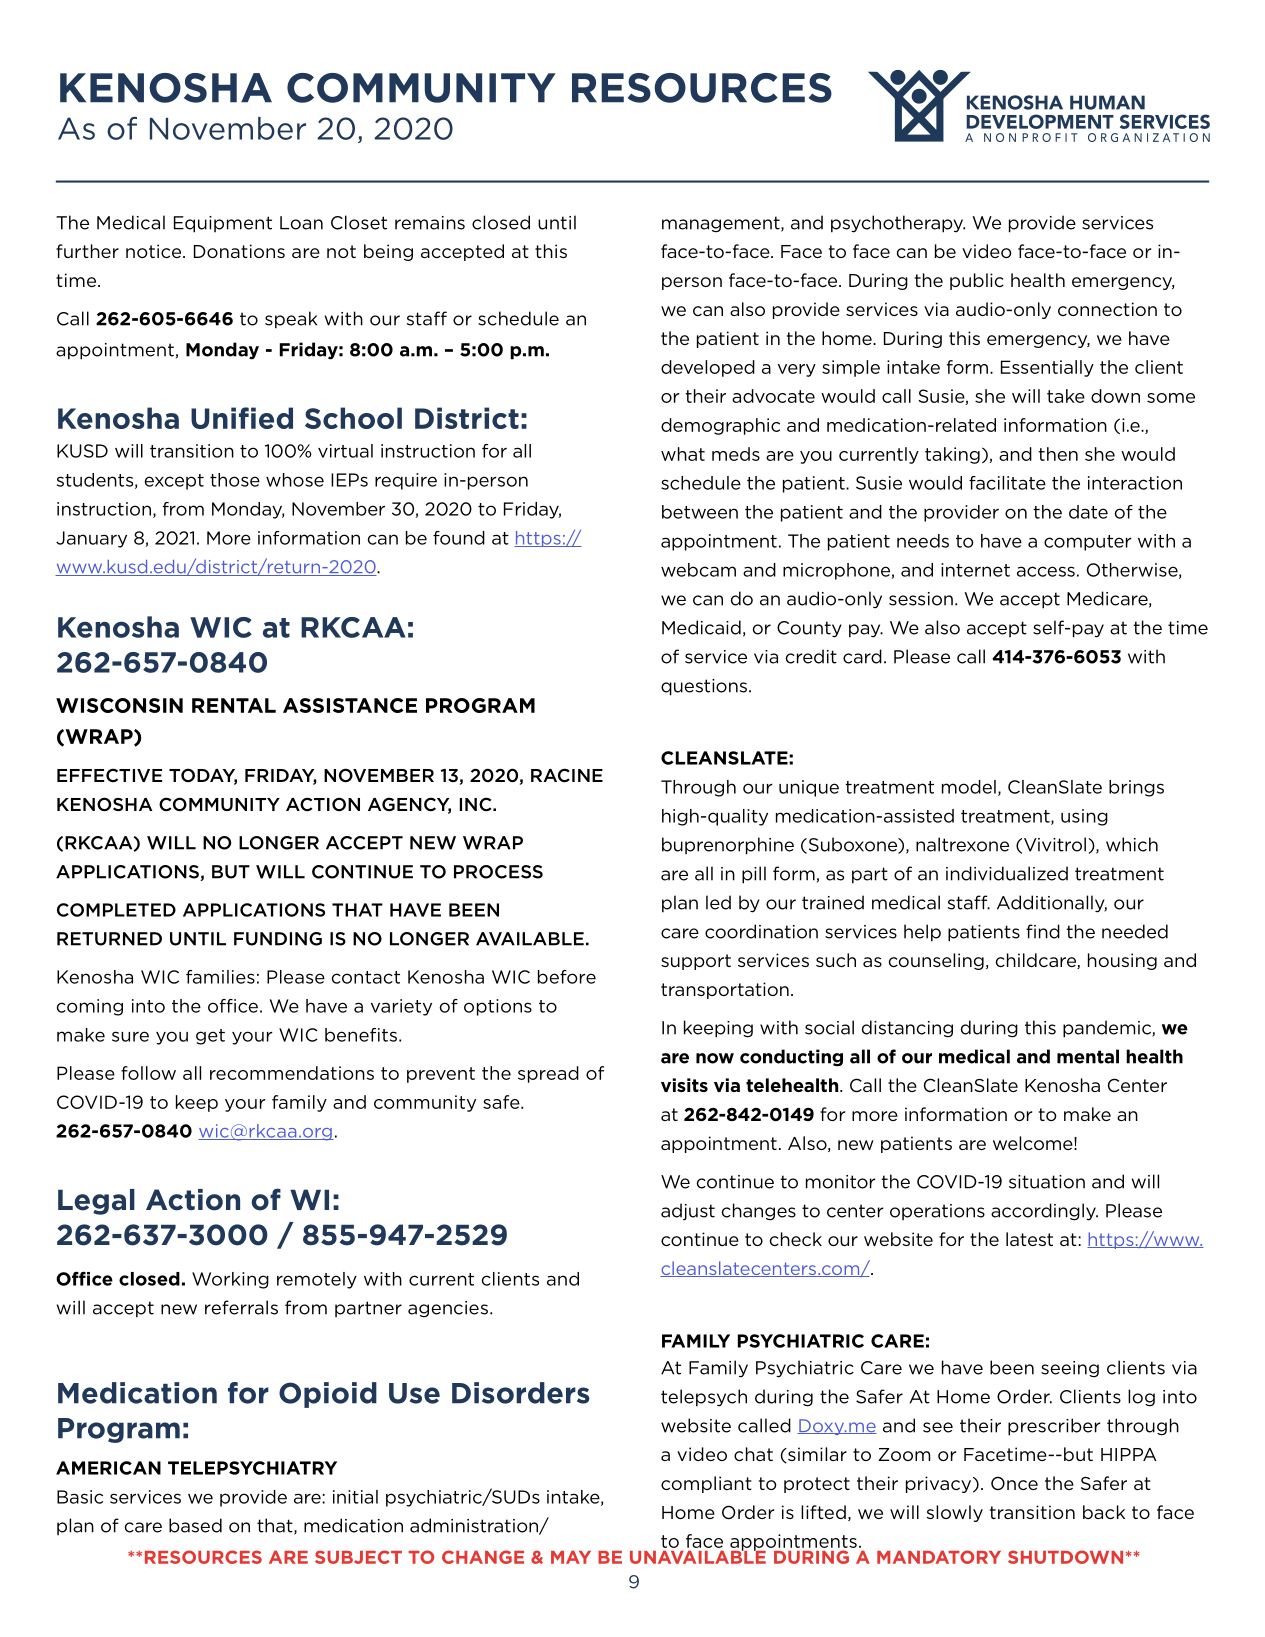 The width and height of the document is (1265, 1637). I want to click on Donations, so click(239, 251).
